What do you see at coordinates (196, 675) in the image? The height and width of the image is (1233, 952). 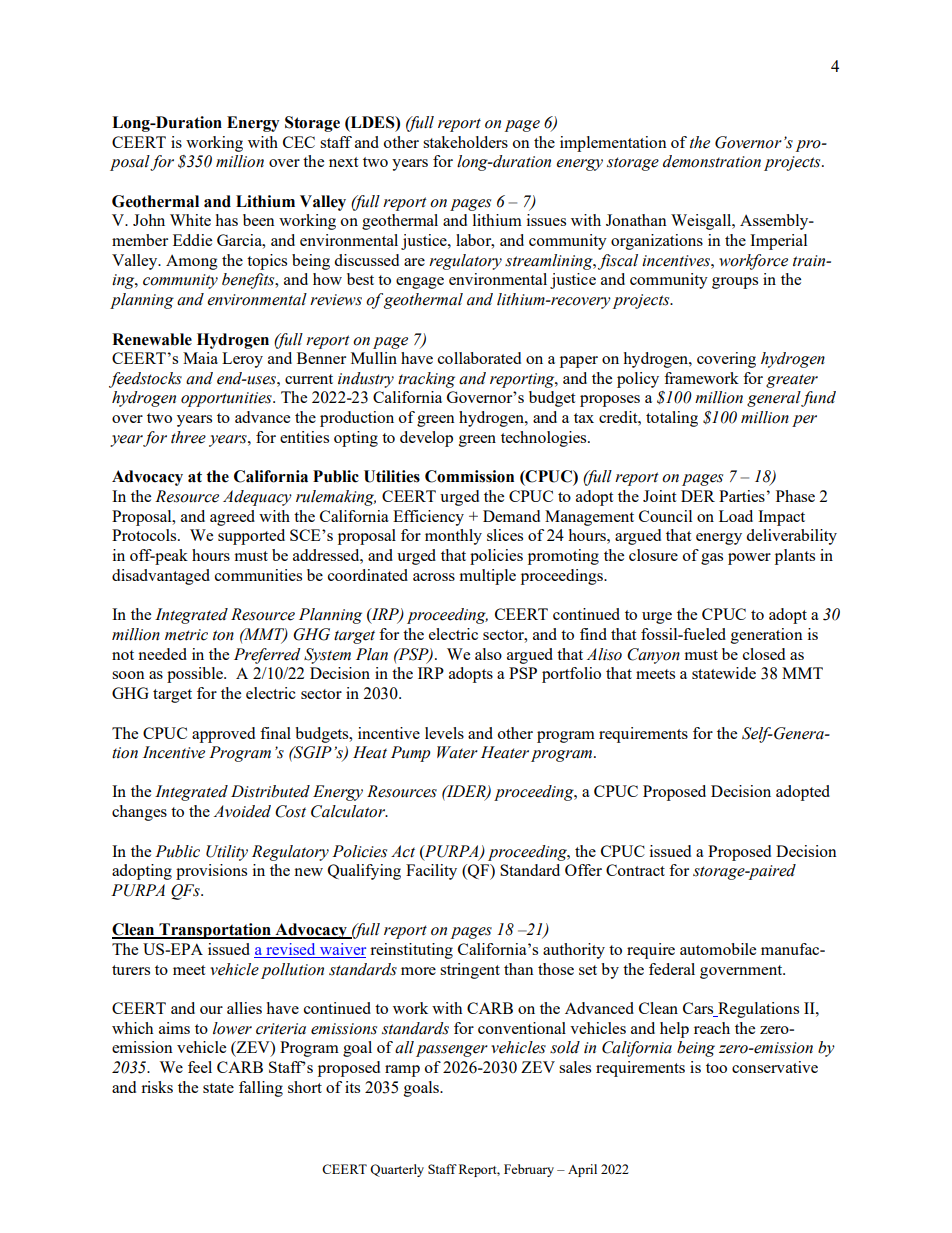 I see `possible` at bounding box center [196, 675].
